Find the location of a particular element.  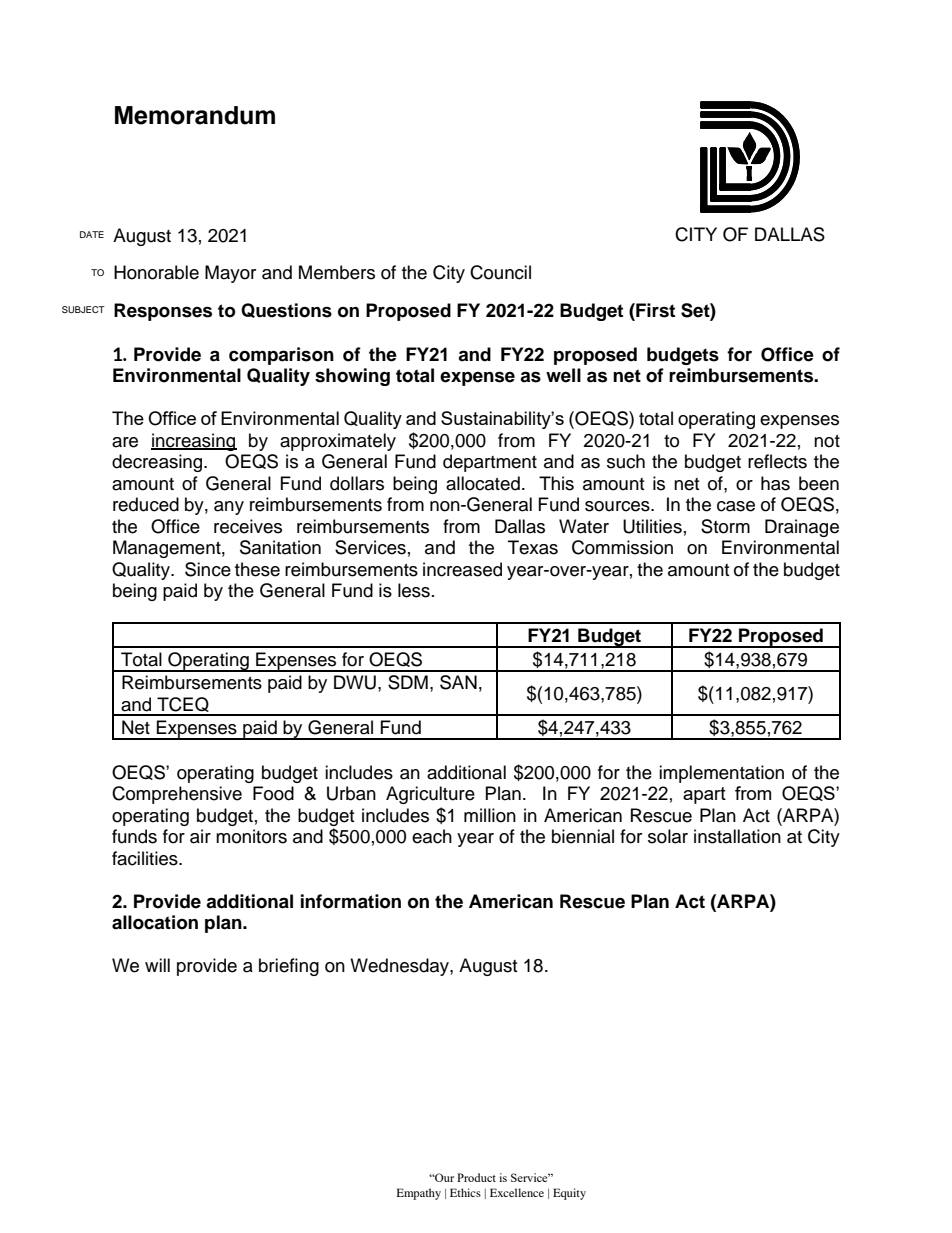

First is located at coordinates (654, 310).
